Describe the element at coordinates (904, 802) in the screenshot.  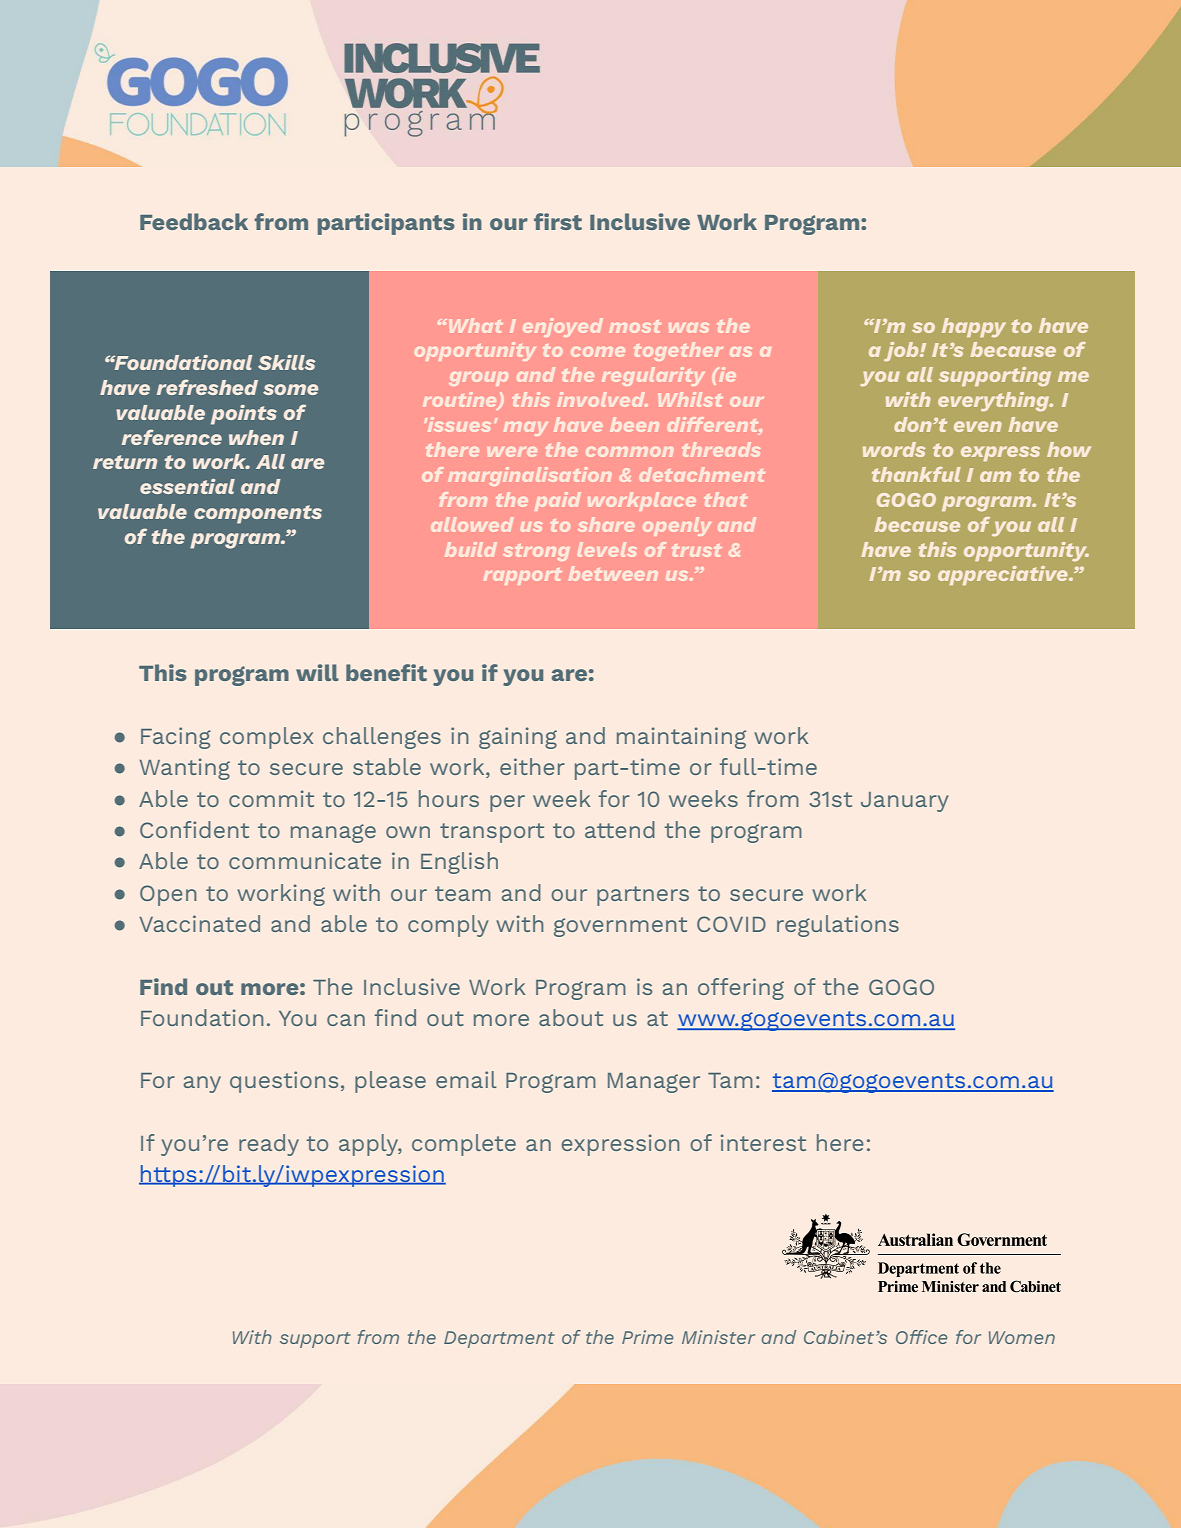
I see `January` at that location.
